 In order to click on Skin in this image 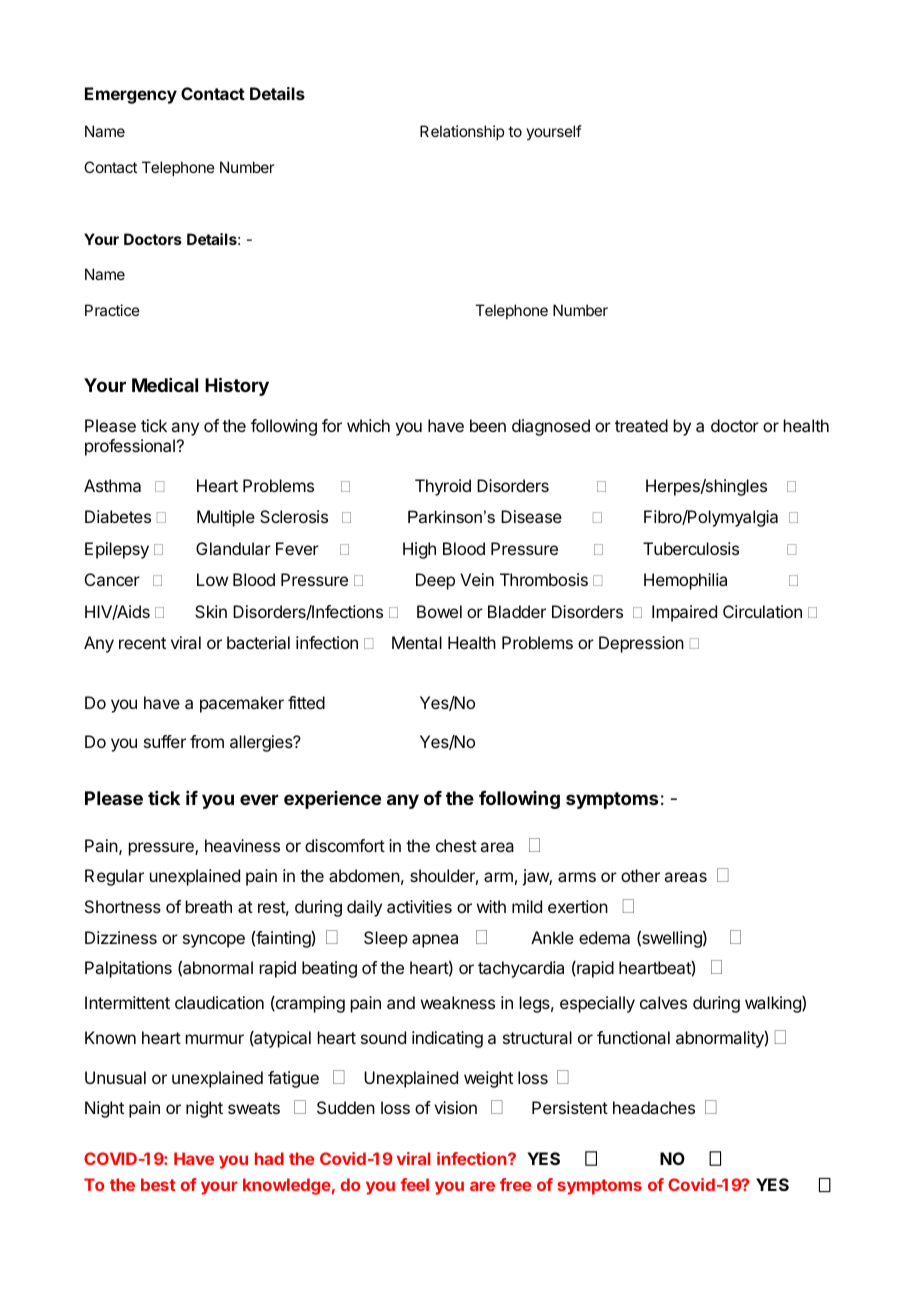, I will do `click(211, 611)`.
